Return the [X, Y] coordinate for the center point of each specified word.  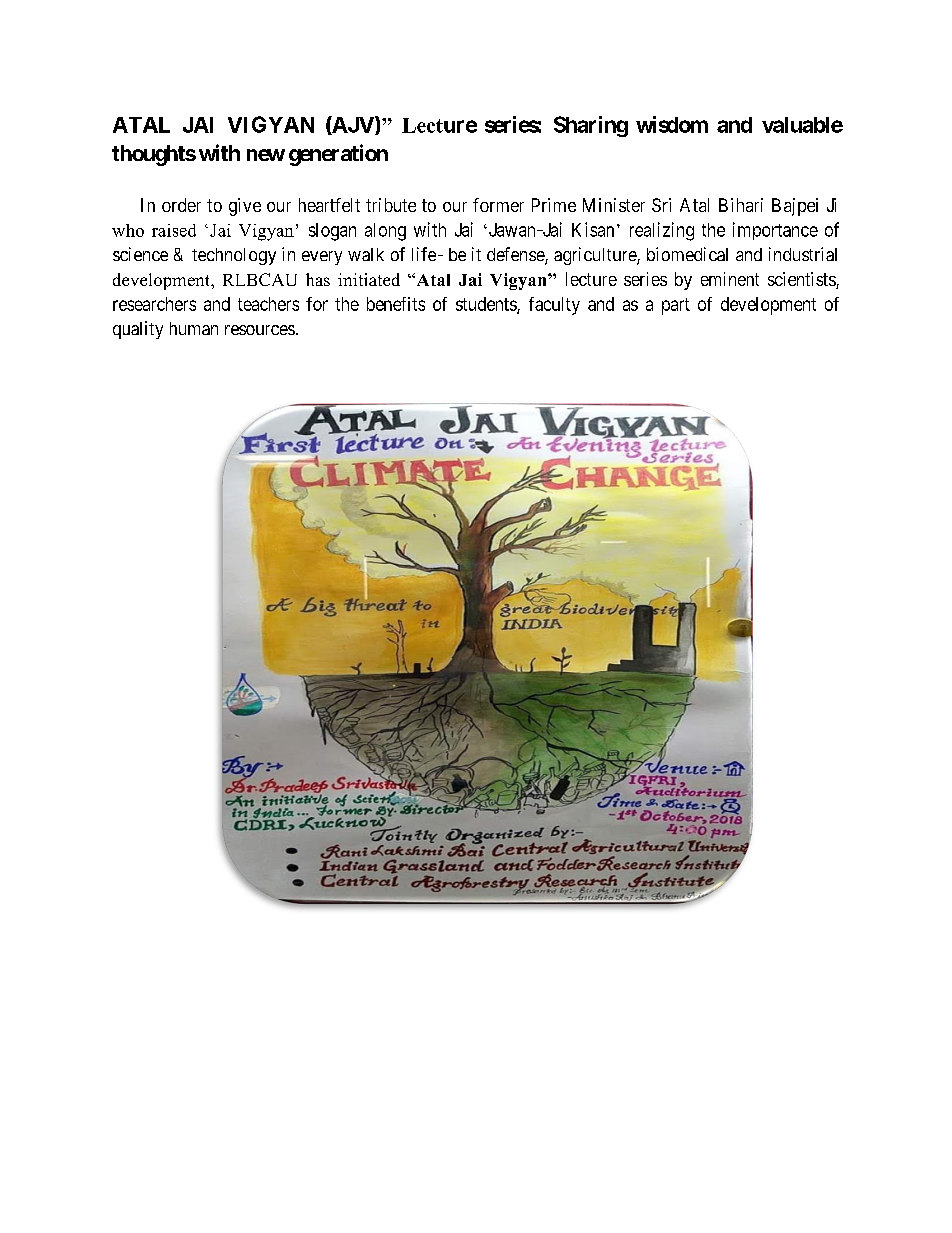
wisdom [672, 124]
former [498, 205]
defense [516, 255]
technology [234, 256]
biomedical [687, 254]
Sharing [591, 126]
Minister [614, 205]
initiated [369, 279]
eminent [730, 279]
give [245, 207]
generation [338, 155]
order [181, 205]
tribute [391, 205]
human [194, 328]
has [318, 279]
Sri [661, 205]
